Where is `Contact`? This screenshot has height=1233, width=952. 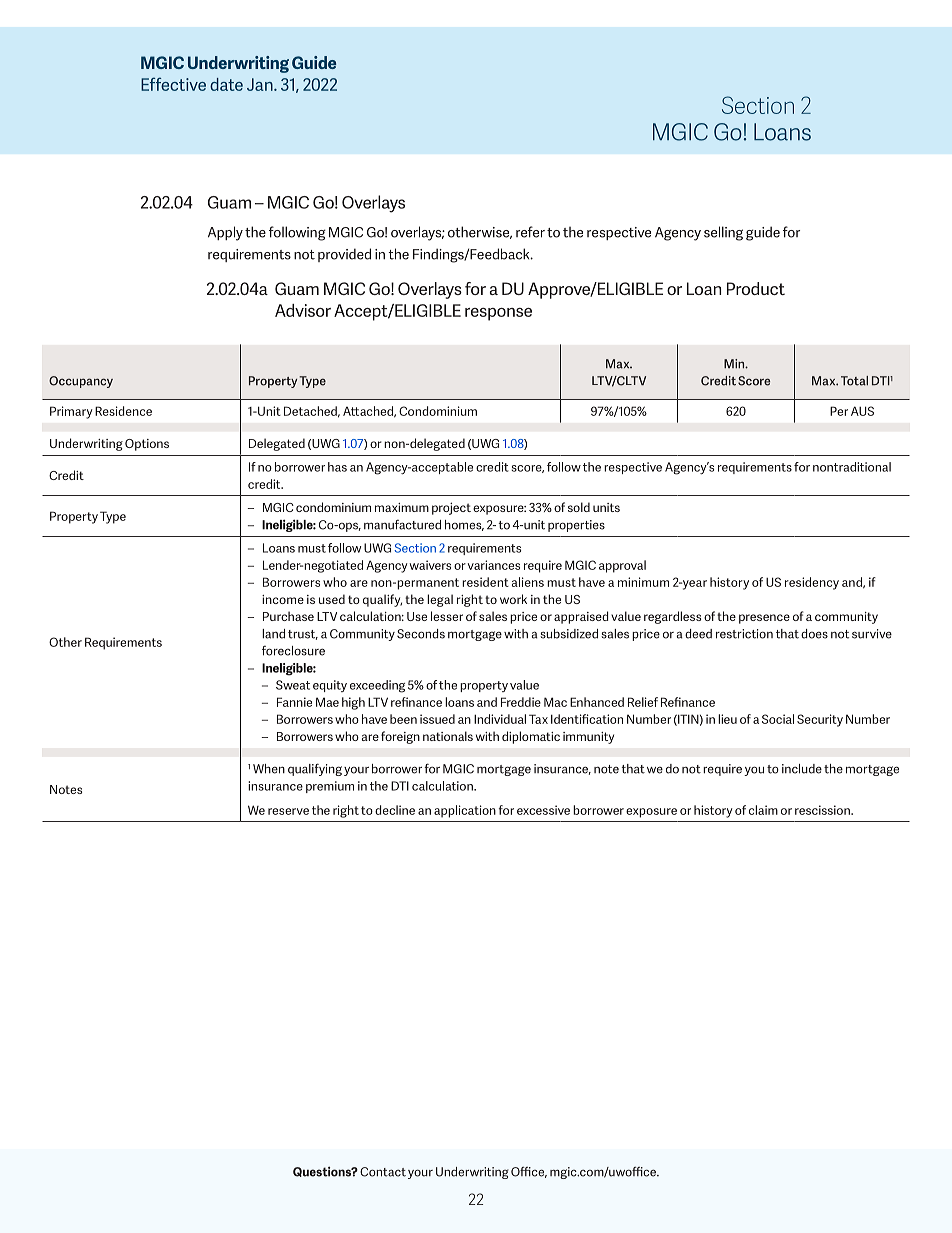
Contact is located at coordinates (383, 1172).
